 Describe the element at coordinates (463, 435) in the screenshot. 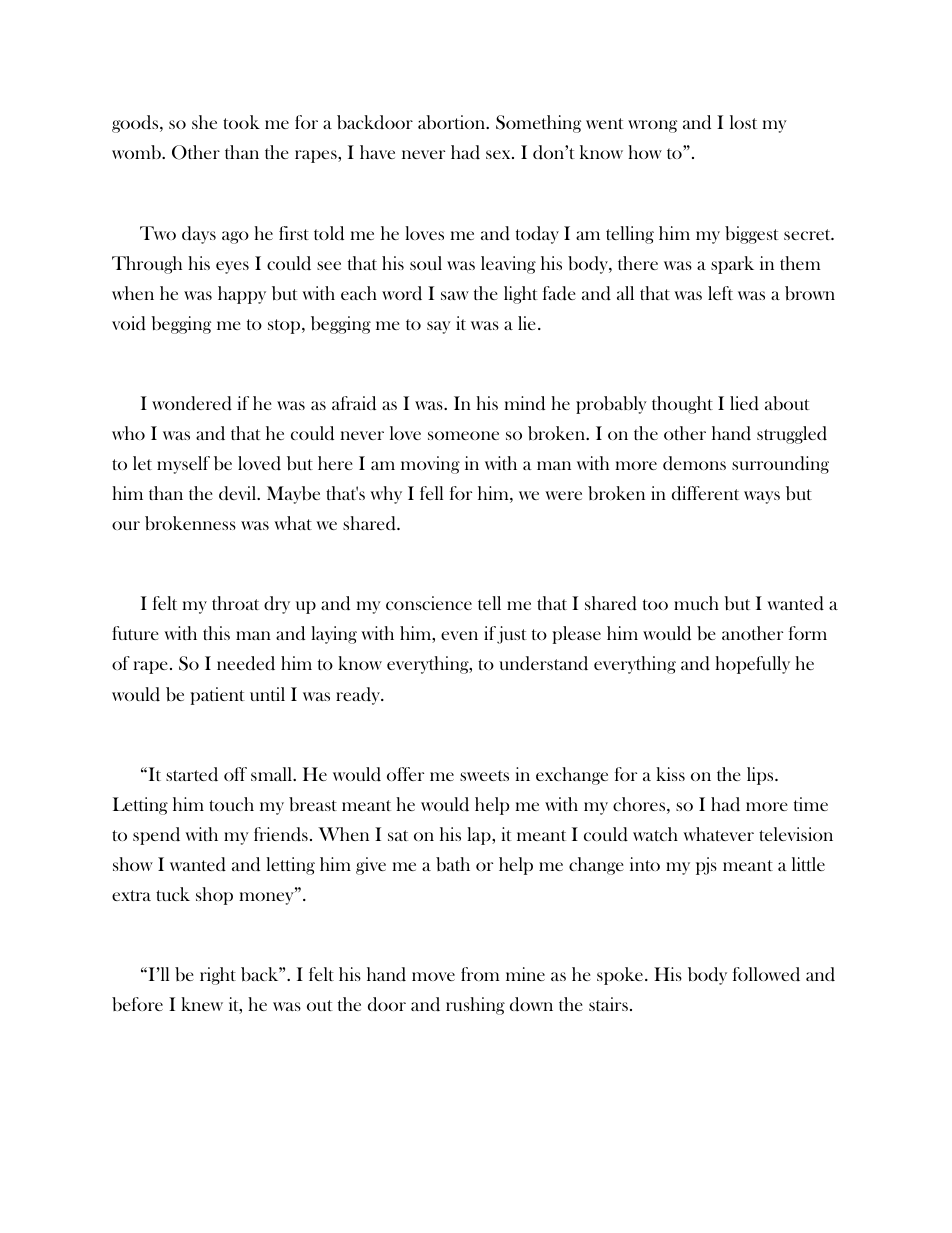

I see `someone` at that location.
